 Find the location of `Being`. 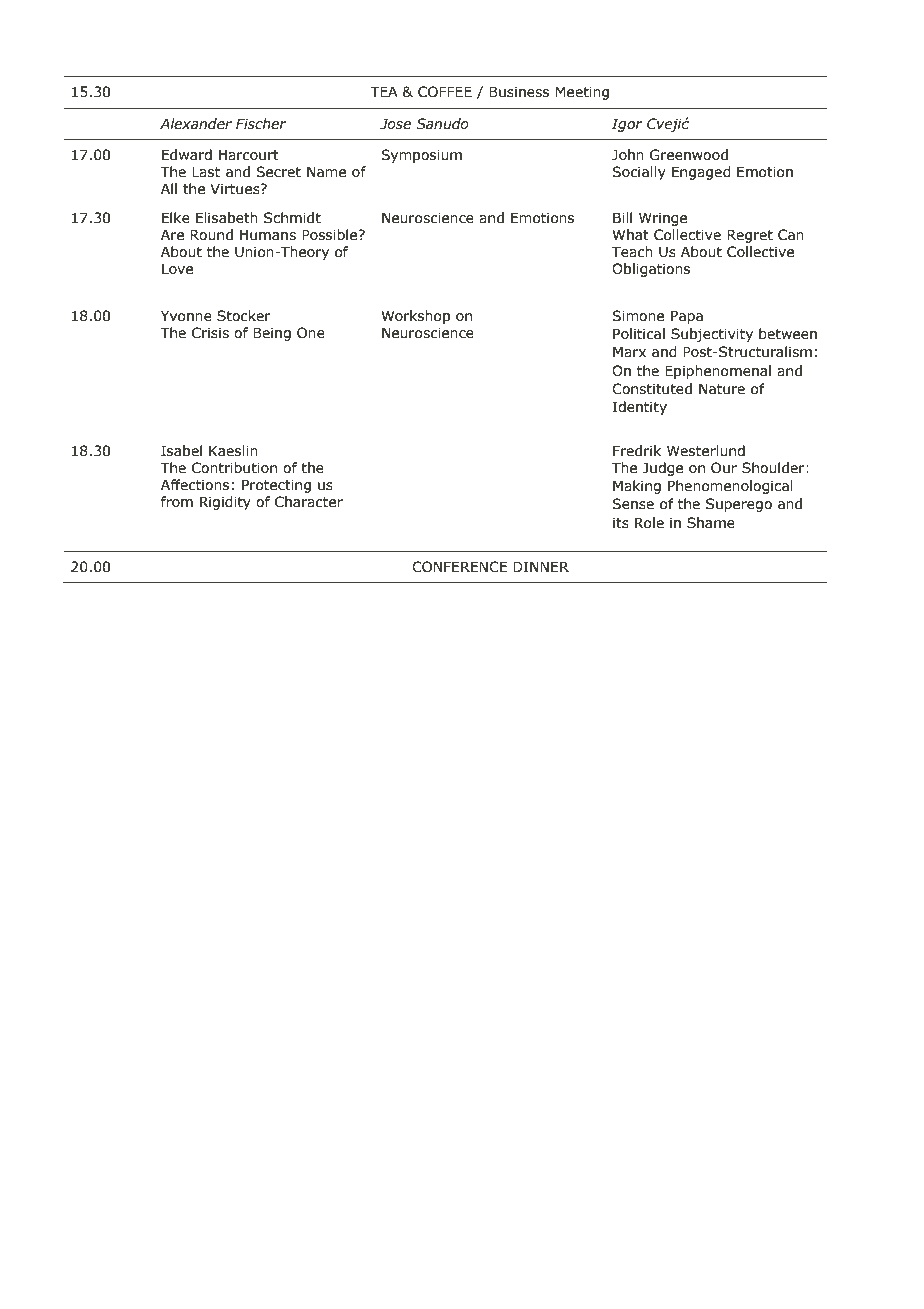

Being is located at coordinates (272, 334).
